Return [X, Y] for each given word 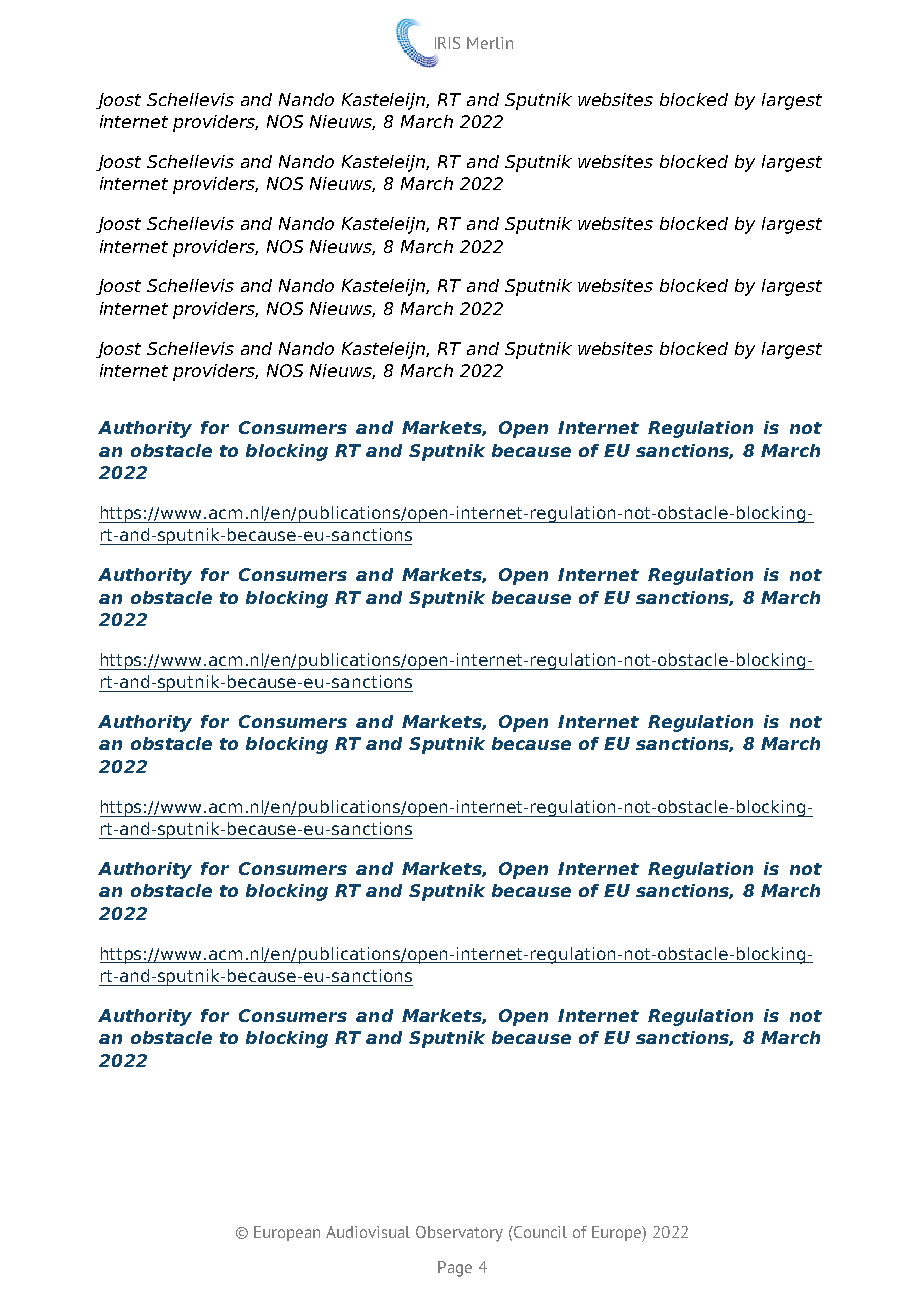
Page [455, 1269]
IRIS [447, 43]
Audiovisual [368, 1232]
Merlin [490, 43]
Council [539, 1232]
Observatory [459, 1234]
